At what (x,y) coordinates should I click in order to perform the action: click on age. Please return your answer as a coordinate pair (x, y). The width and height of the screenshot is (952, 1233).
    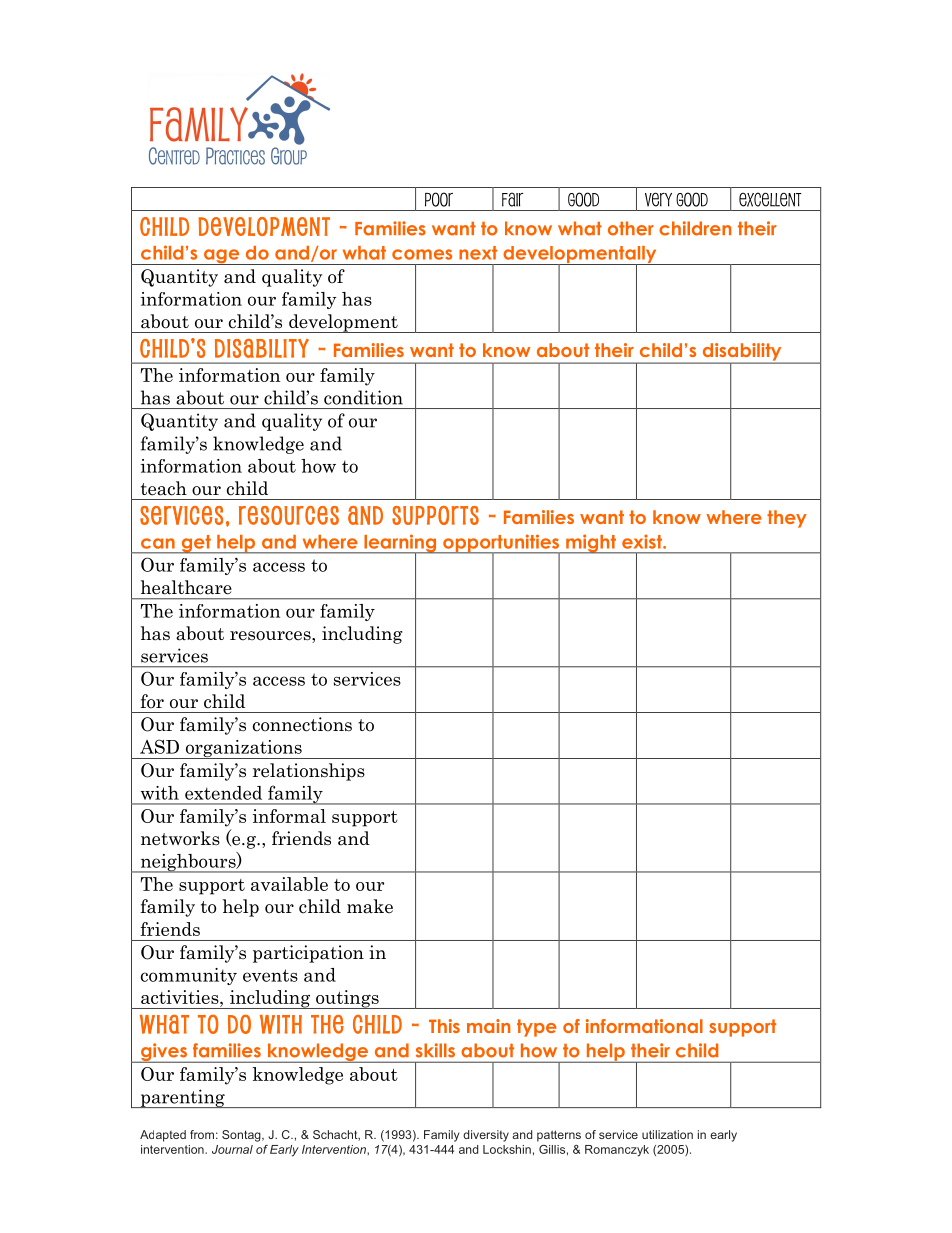
    Looking at the image, I should click on (222, 257).
